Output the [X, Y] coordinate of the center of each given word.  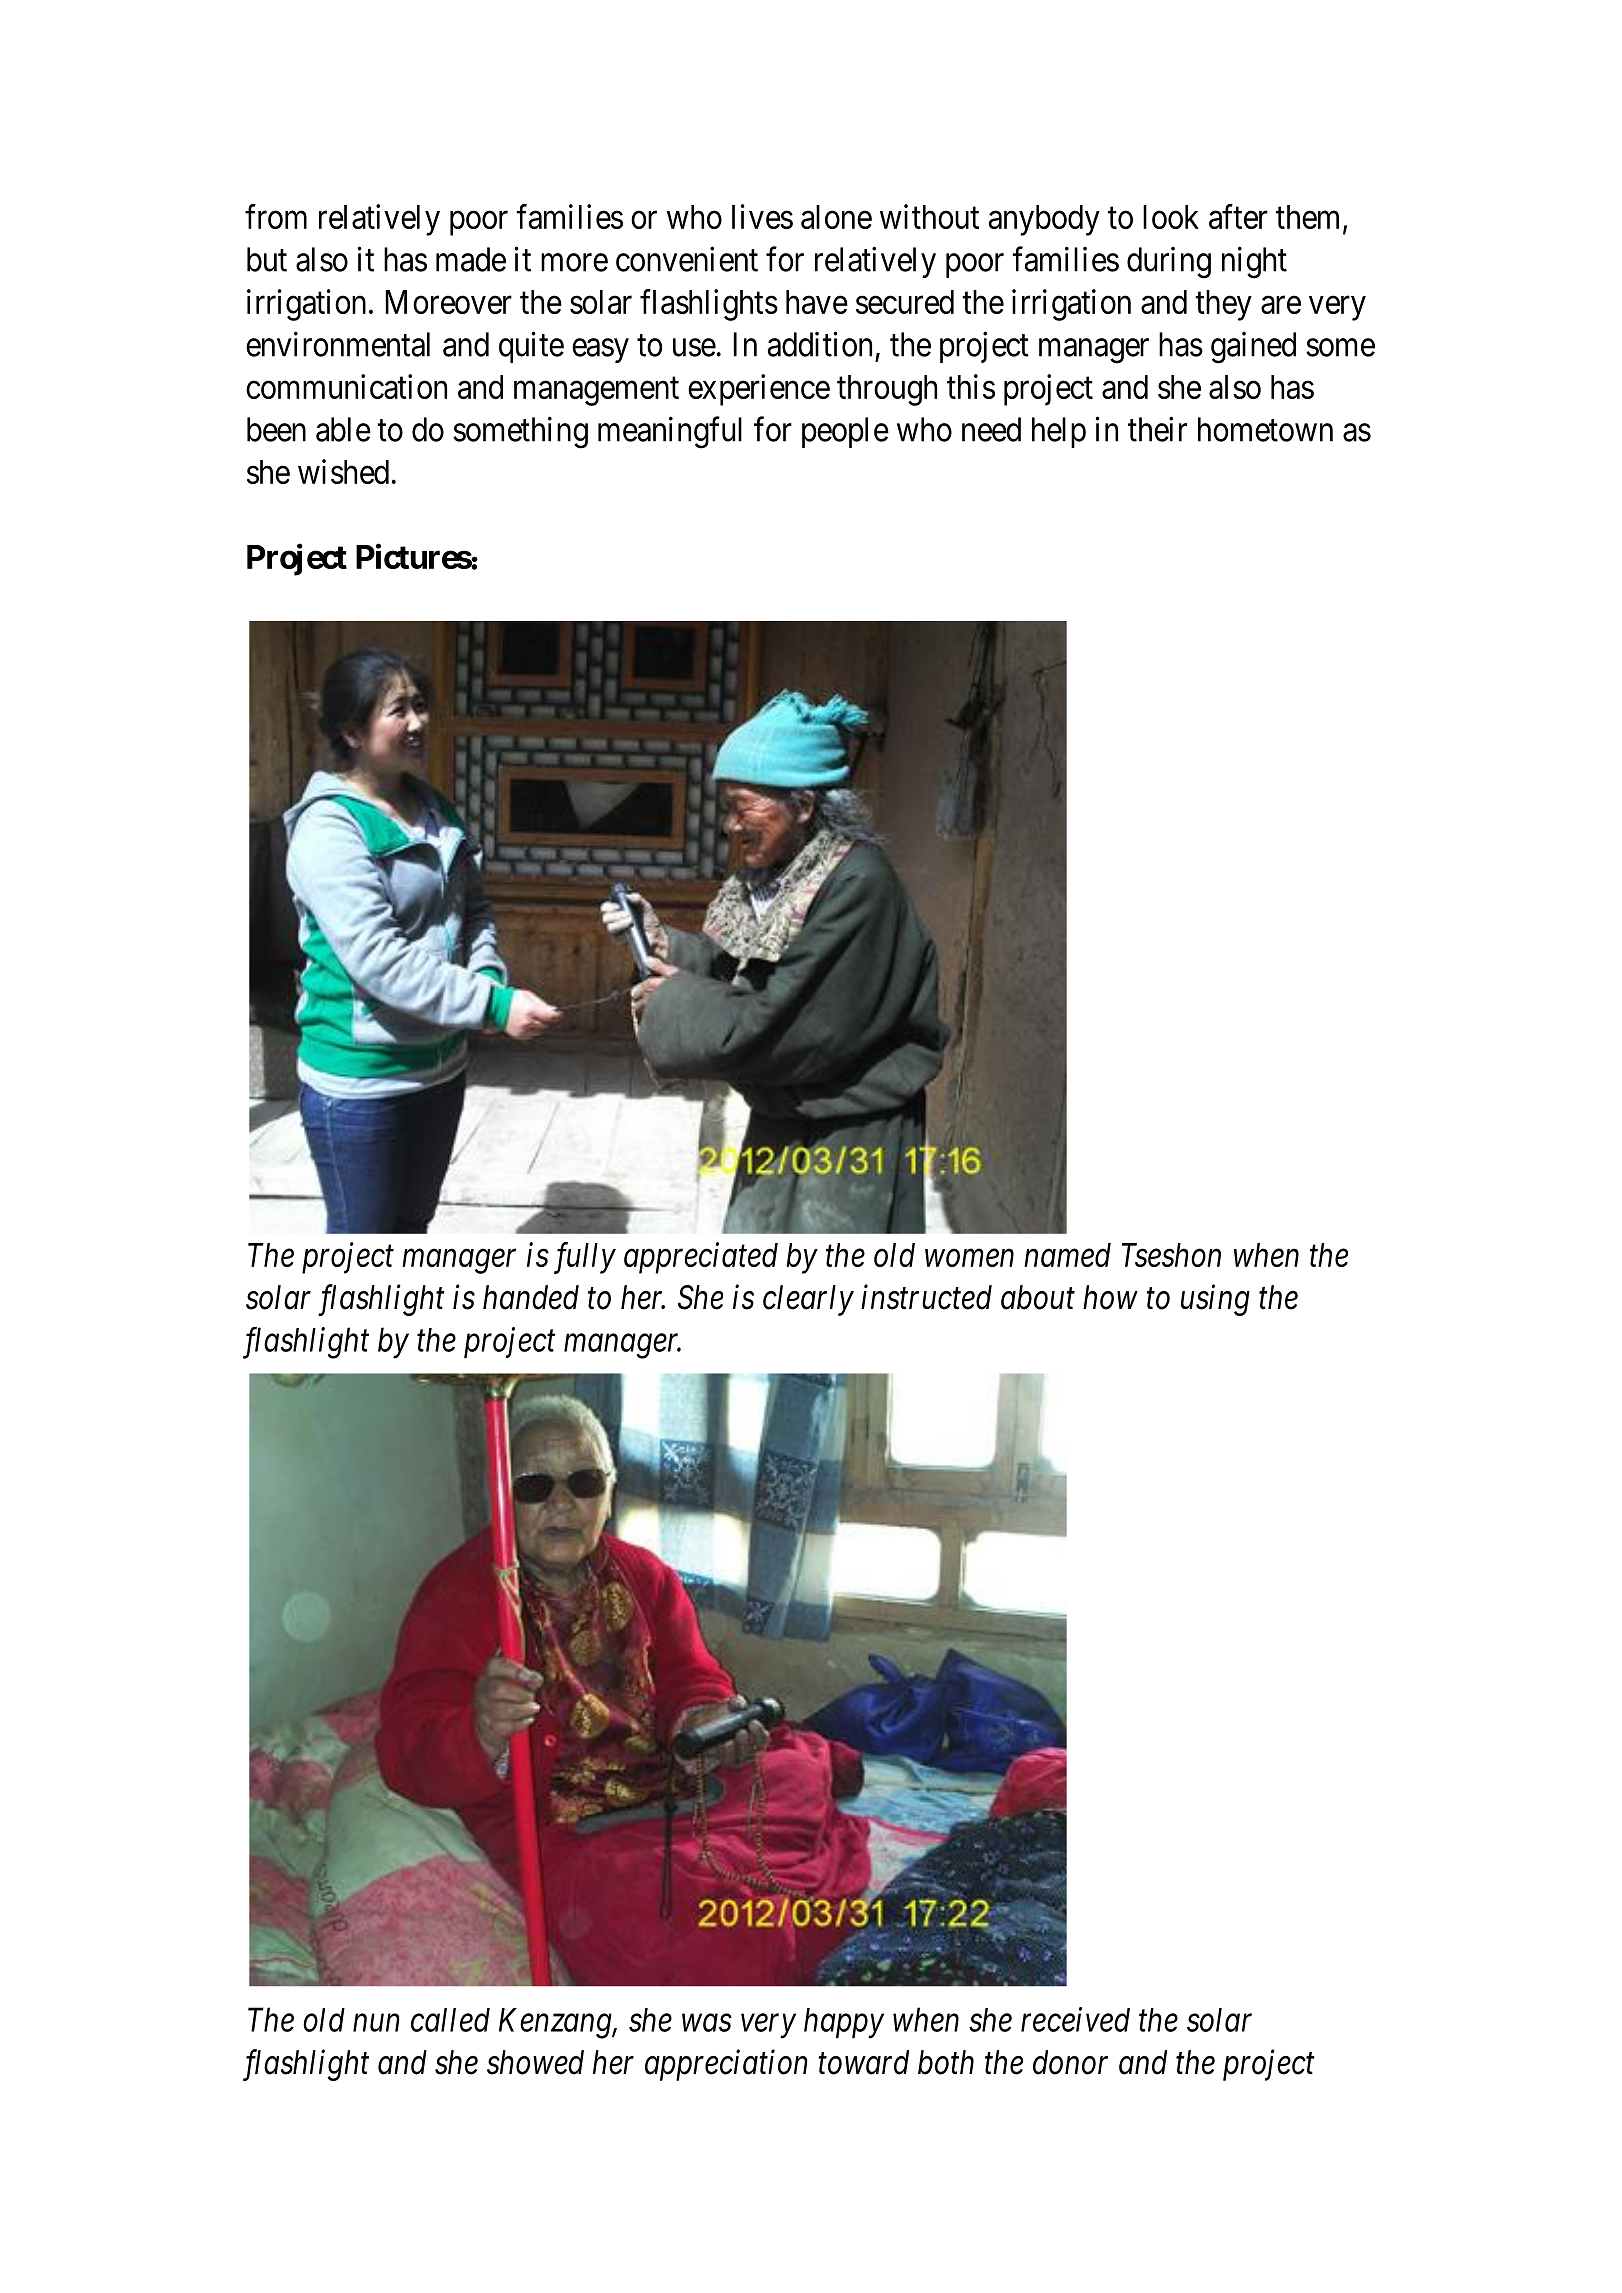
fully [585, 1258]
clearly [808, 1300]
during [1169, 263]
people [845, 432]
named [1067, 1255]
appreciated [701, 1258]
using [1215, 1300]
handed [531, 1297]
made [471, 259]
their [1157, 429]
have [817, 302]
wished [343, 471]
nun [376, 2023]
